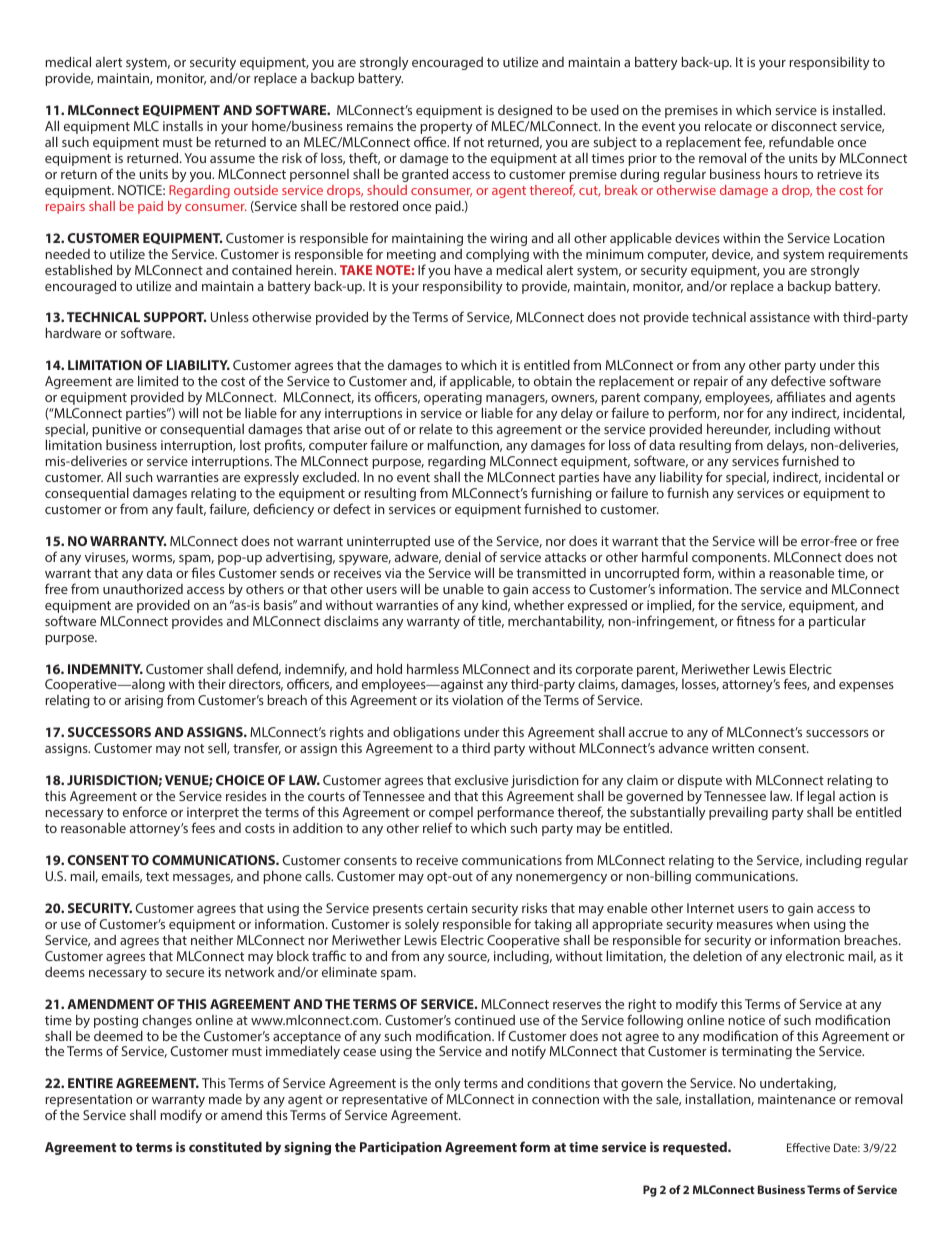 The height and width of the document is (1233, 952). What do you see at coordinates (435, 429) in the document?
I see `relate` at bounding box center [435, 429].
